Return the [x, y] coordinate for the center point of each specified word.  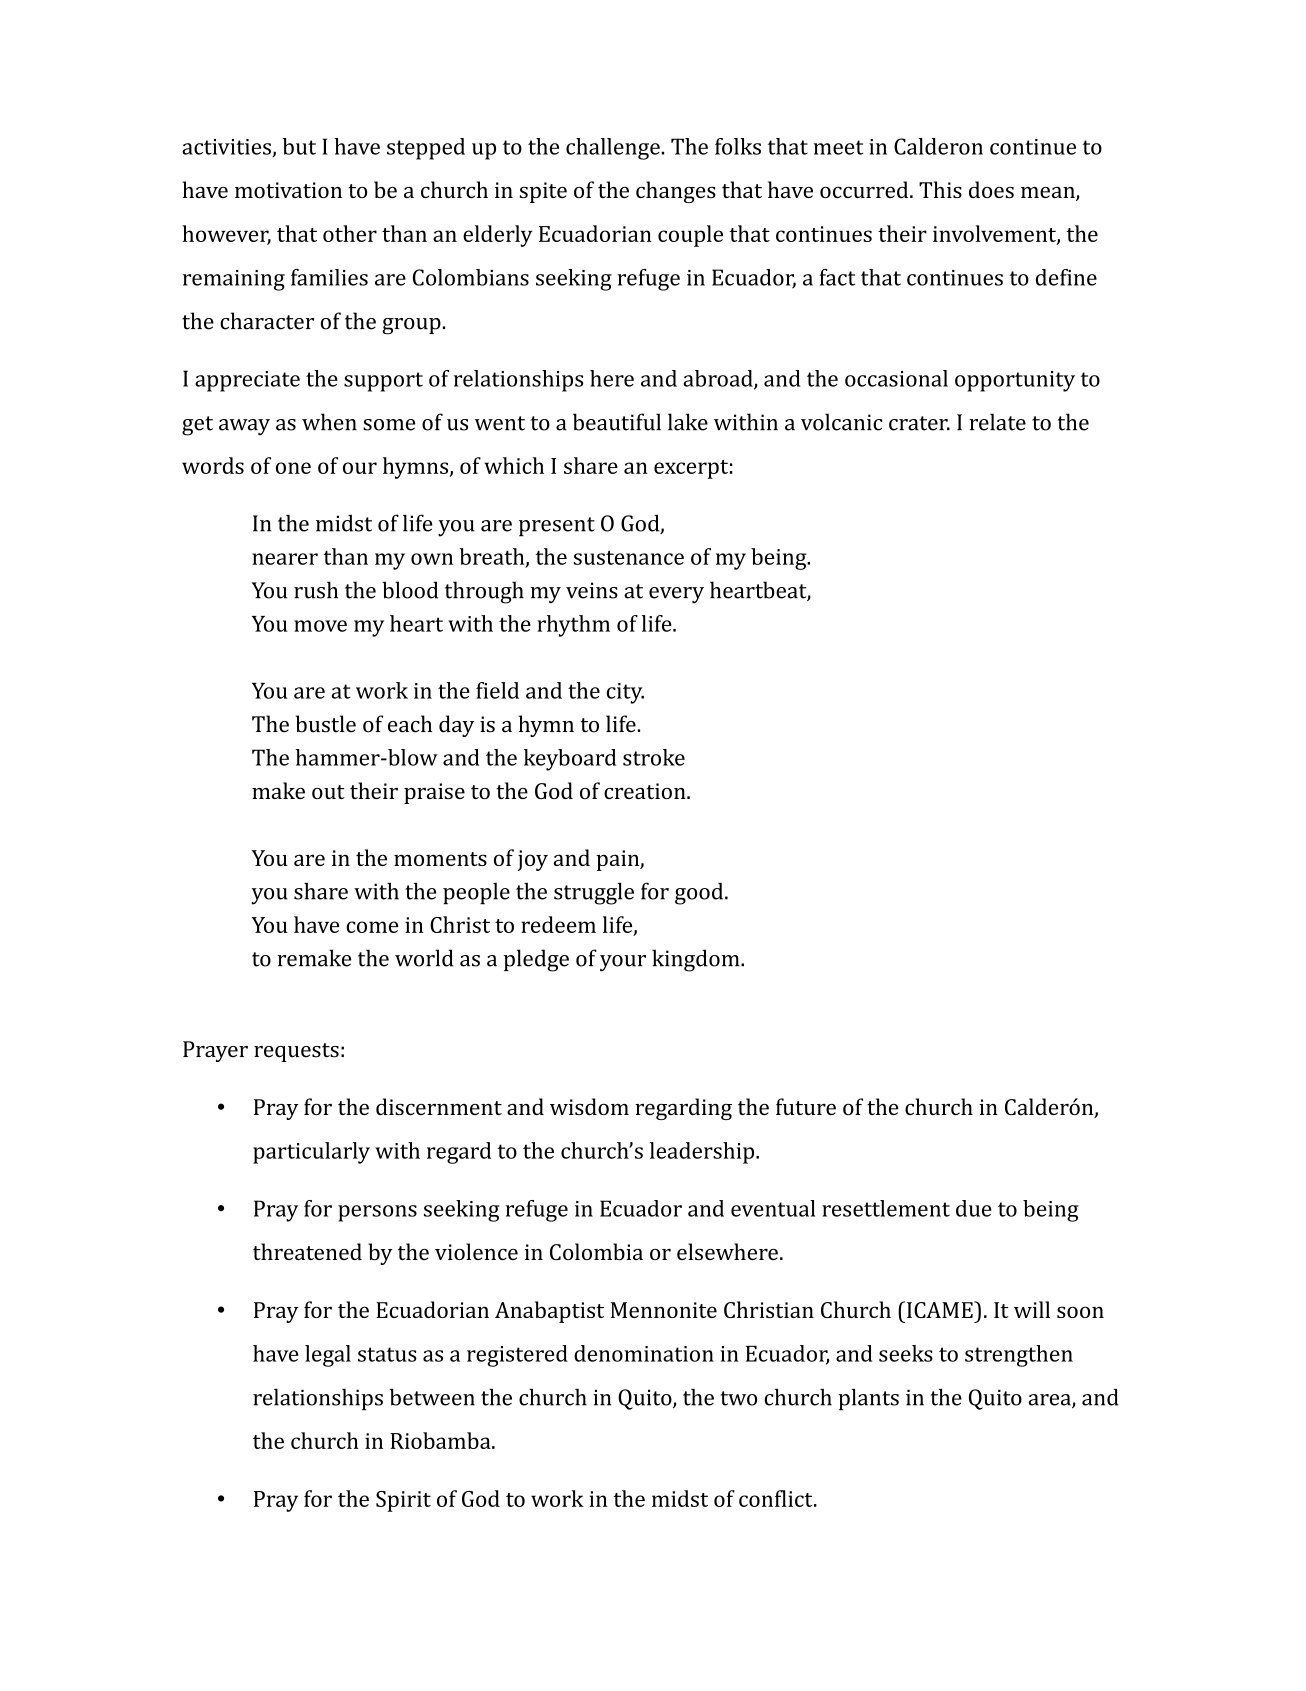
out [328, 792]
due [974, 1208]
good [700, 894]
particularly [311, 1153]
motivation [288, 190]
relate [997, 422]
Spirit [403, 1501]
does [991, 189]
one [293, 468]
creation [646, 791]
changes [676, 192]
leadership [703, 1153]
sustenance [629, 557]
